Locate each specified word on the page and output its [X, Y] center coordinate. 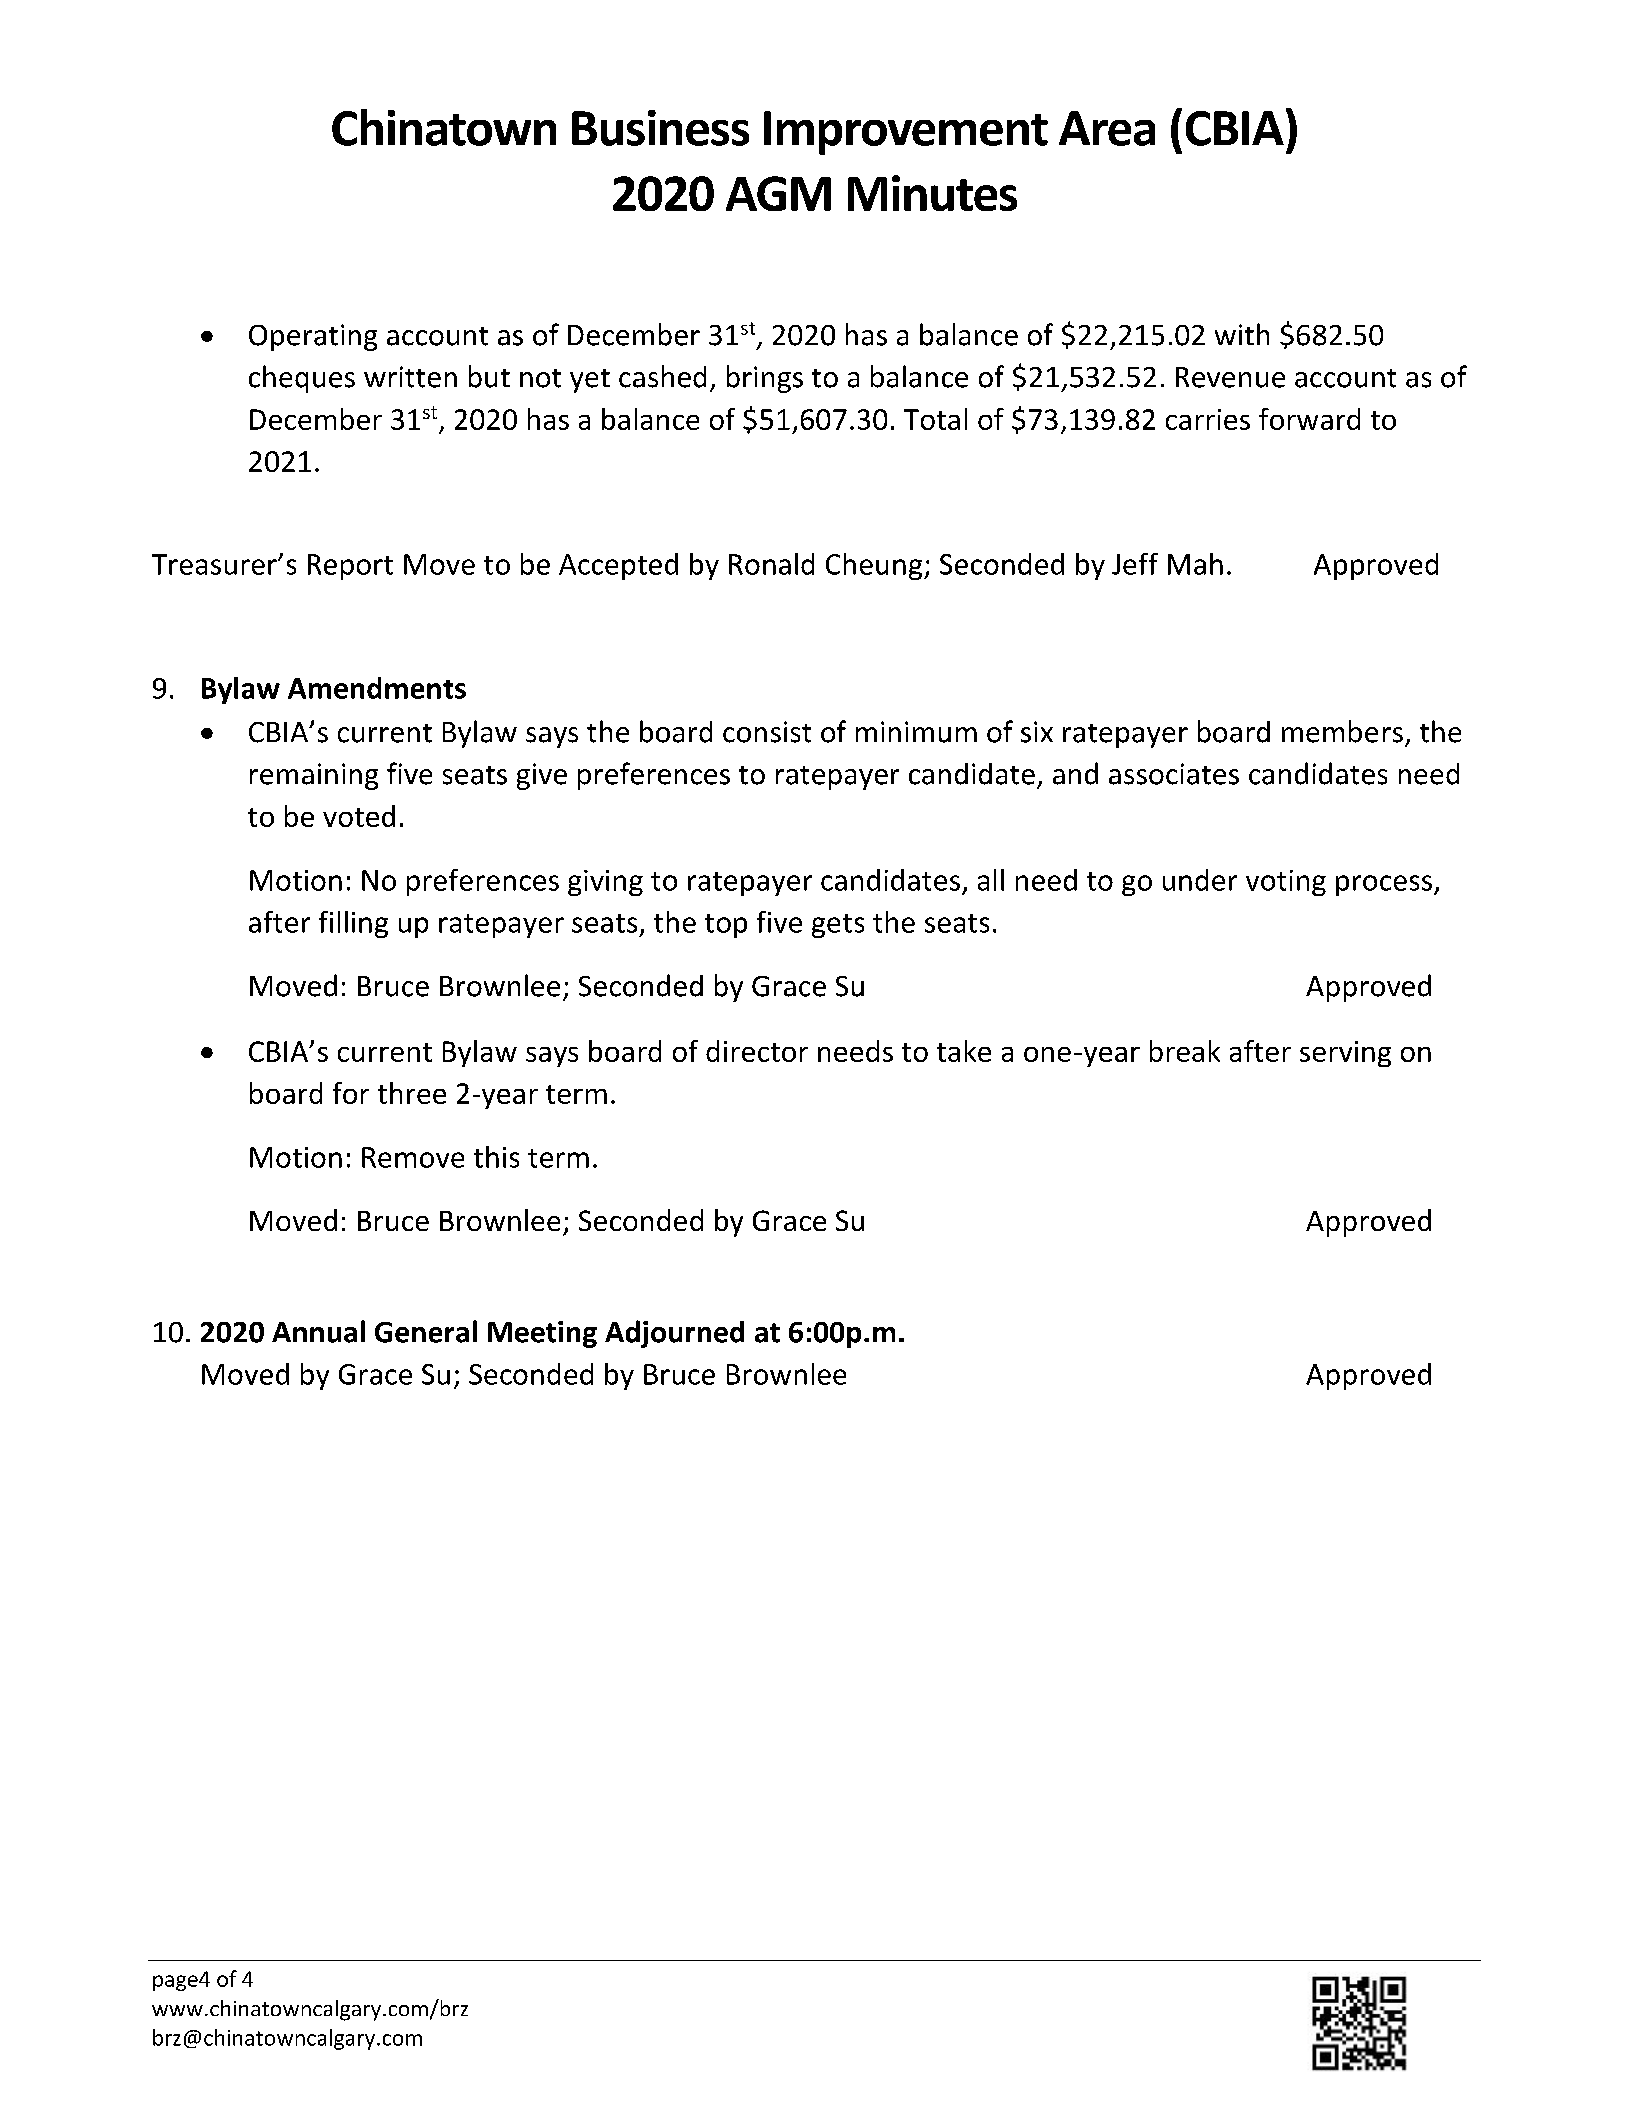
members [1342, 731]
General [426, 1331]
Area [1107, 128]
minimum [916, 732]
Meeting [542, 1334]
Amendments [377, 688]
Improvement [906, 133]
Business [660, 128]
